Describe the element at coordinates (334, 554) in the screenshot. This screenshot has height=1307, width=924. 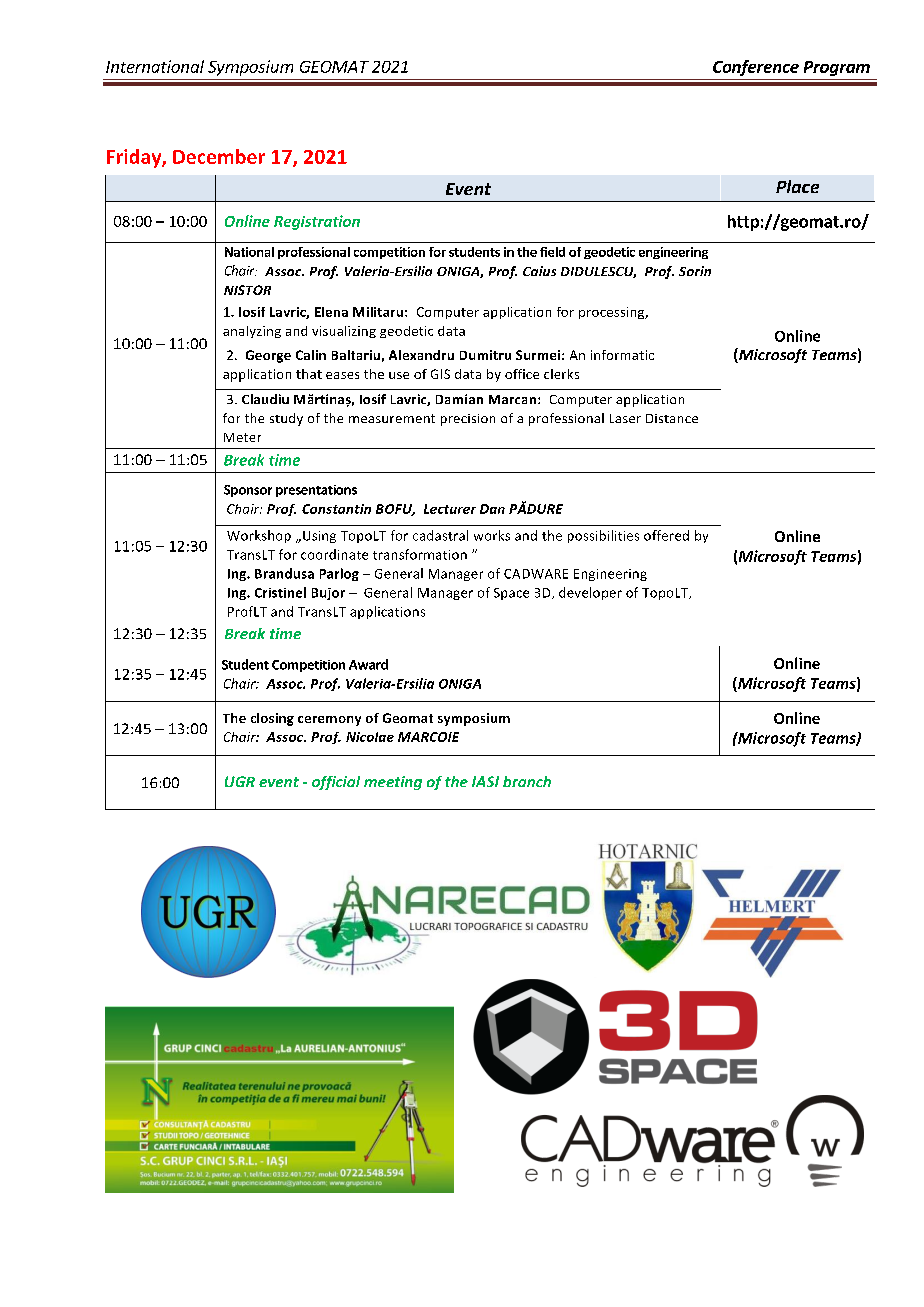
I see `coordinate` at that location.
